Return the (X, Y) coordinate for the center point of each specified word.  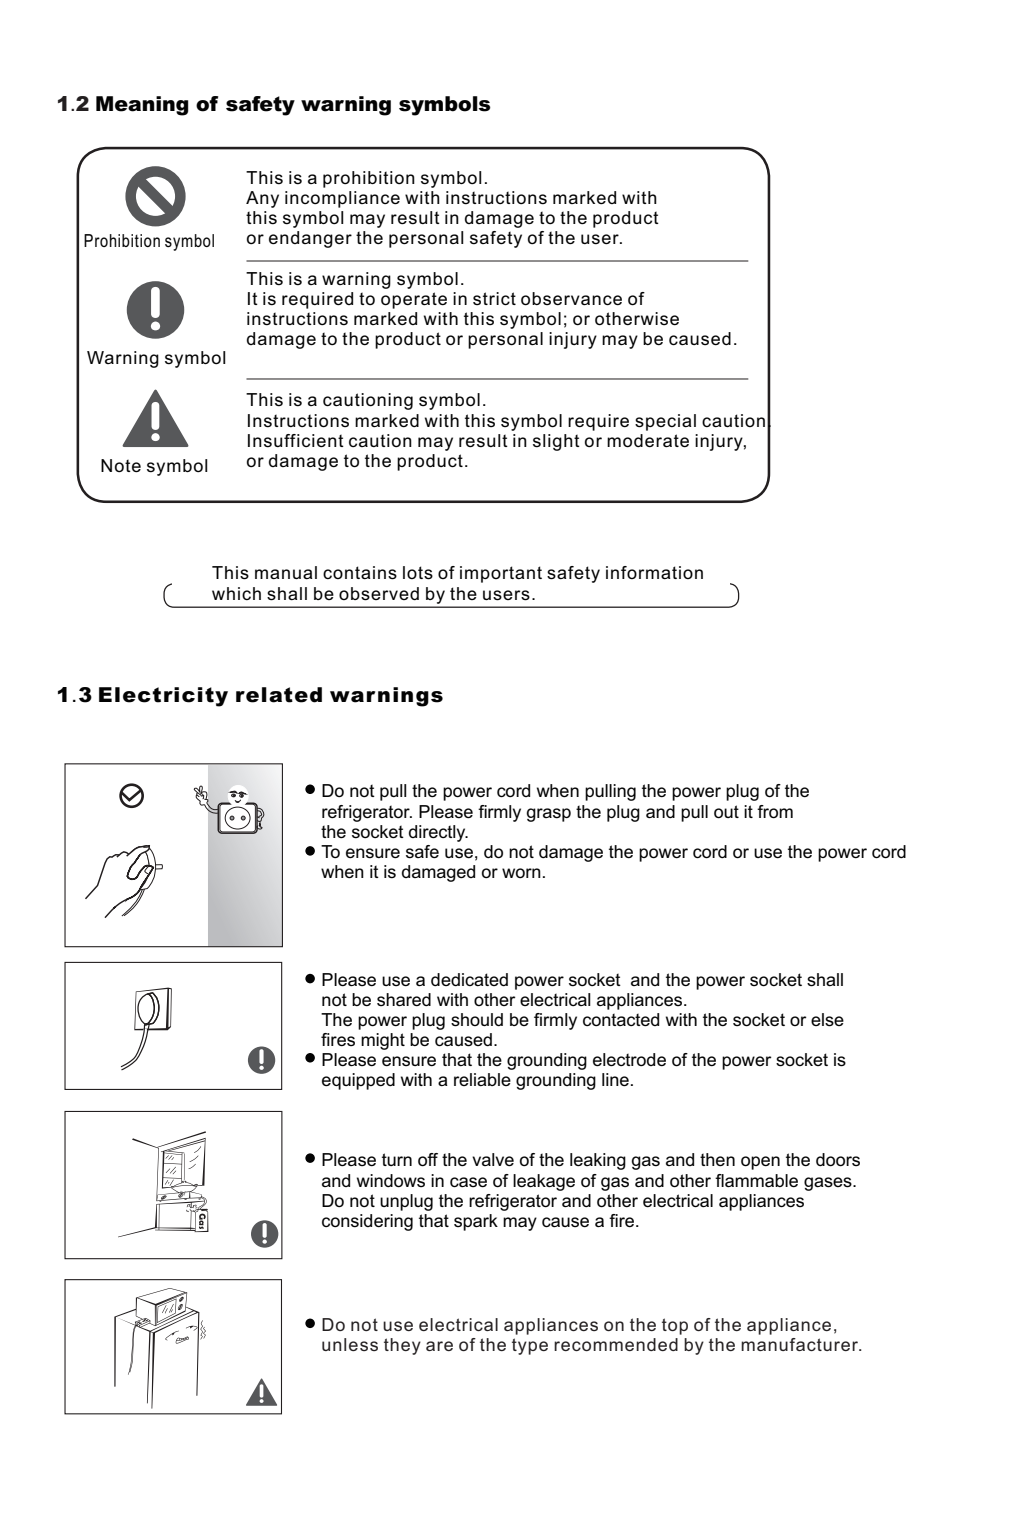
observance (571, 299)
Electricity (163, 697)
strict (494, 299)
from (775, 812)
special (665, 422)
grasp (548, 815)
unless (350, 1344)
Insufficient (296, 441)
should (477, 1020)
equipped (358, 1081)
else (827, 1020)
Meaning (142, 106)
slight (556, 442)
